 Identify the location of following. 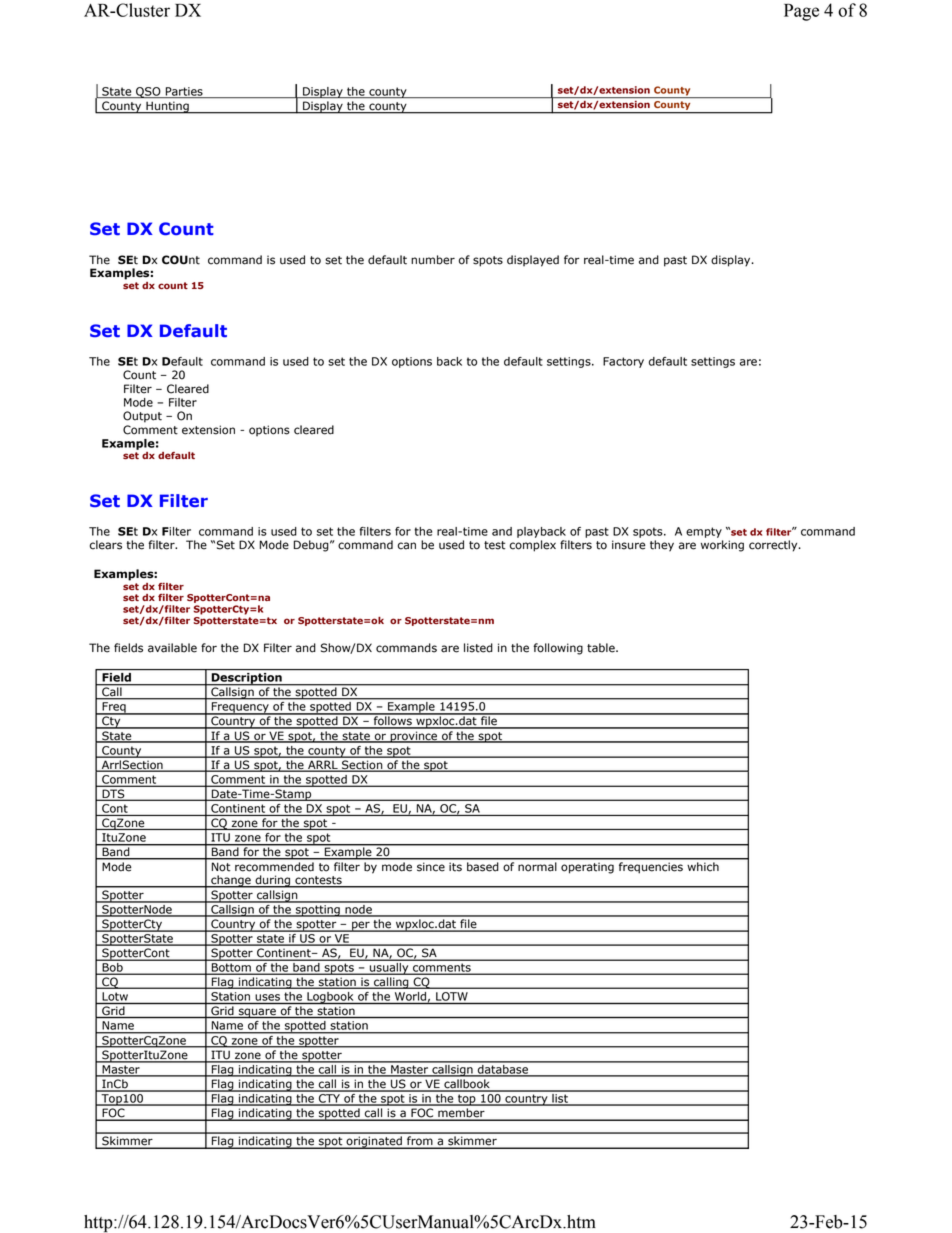
(558, 649).
